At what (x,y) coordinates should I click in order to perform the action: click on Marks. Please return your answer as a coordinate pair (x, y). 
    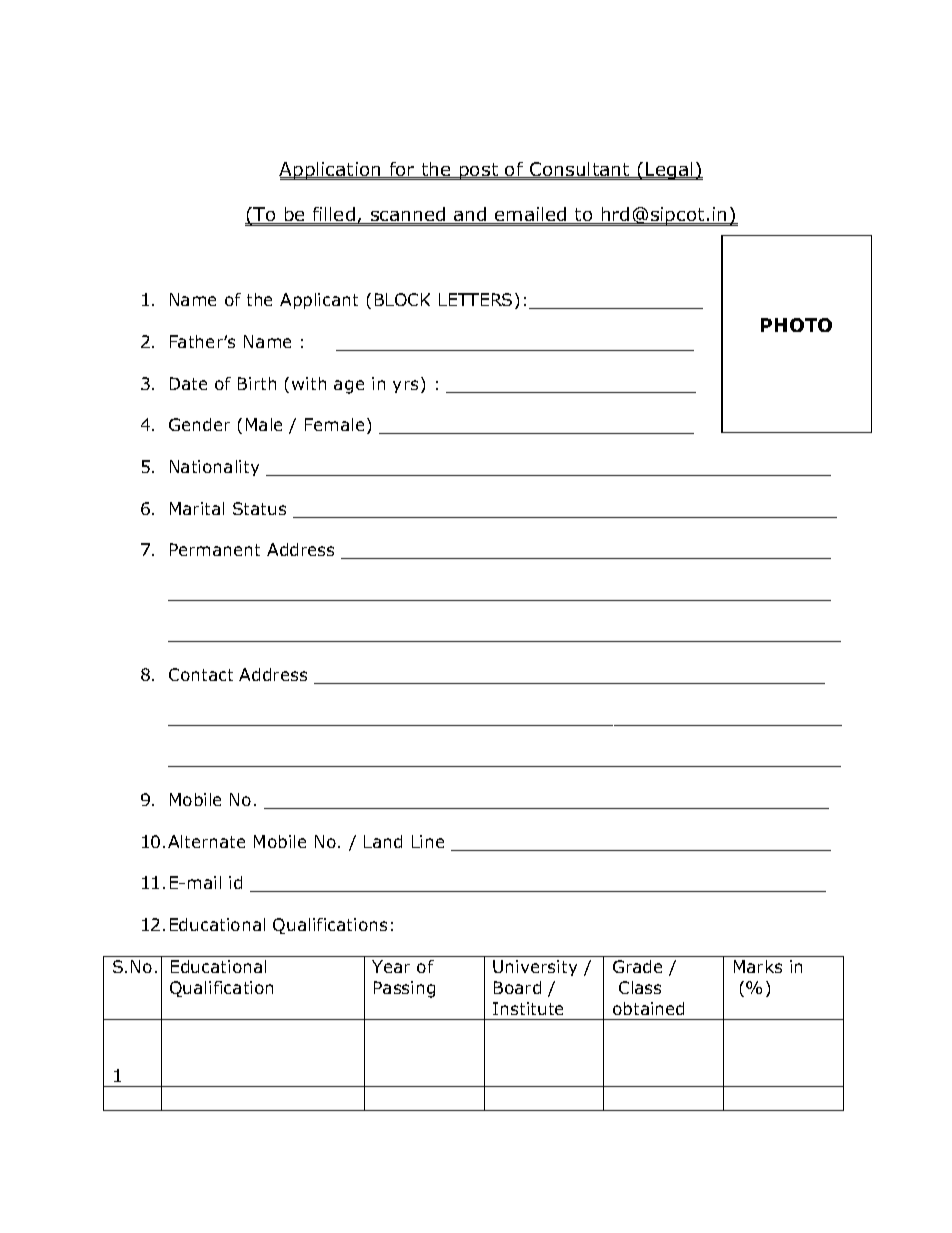
    Looking at the image, I should click on (758, 966).
